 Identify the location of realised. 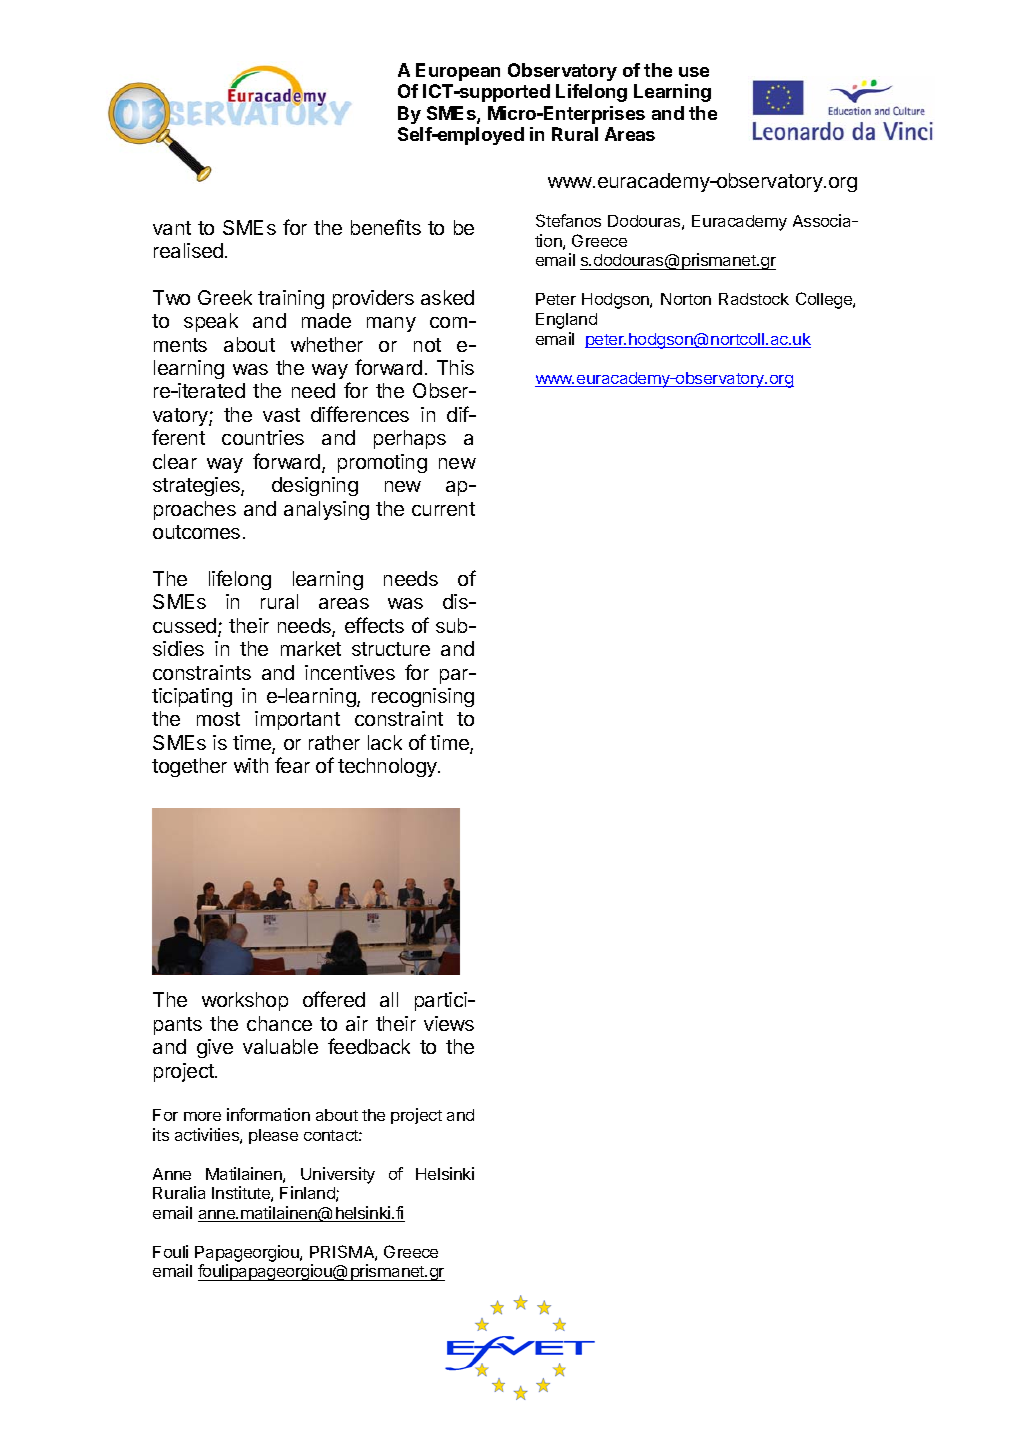
(188, 250).
